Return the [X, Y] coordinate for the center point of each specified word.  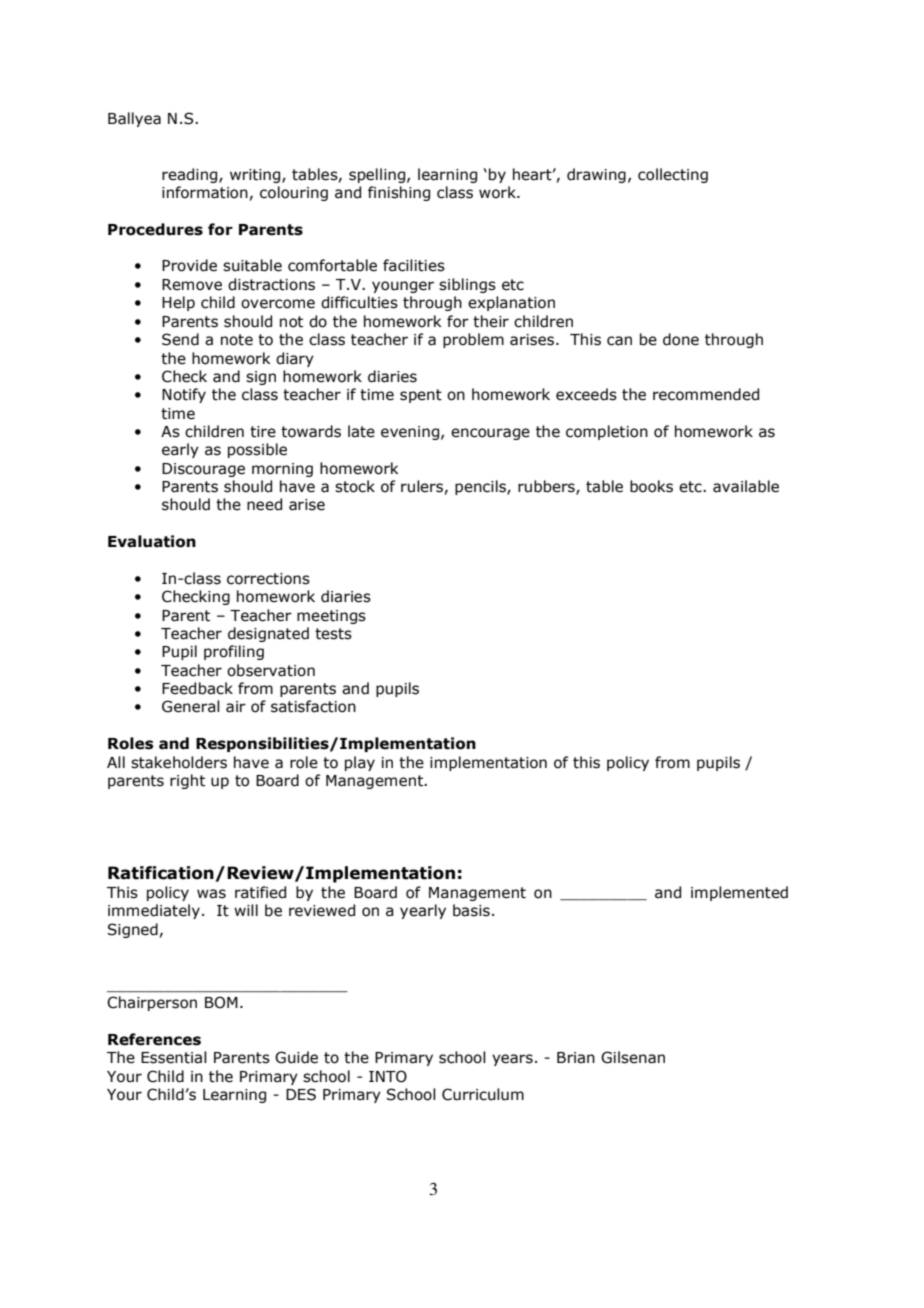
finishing [399, 193]
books [651, 486]
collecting [673, 175]
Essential [174, 1057]
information [205, 192]
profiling [234, 652]
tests [333, 634]
